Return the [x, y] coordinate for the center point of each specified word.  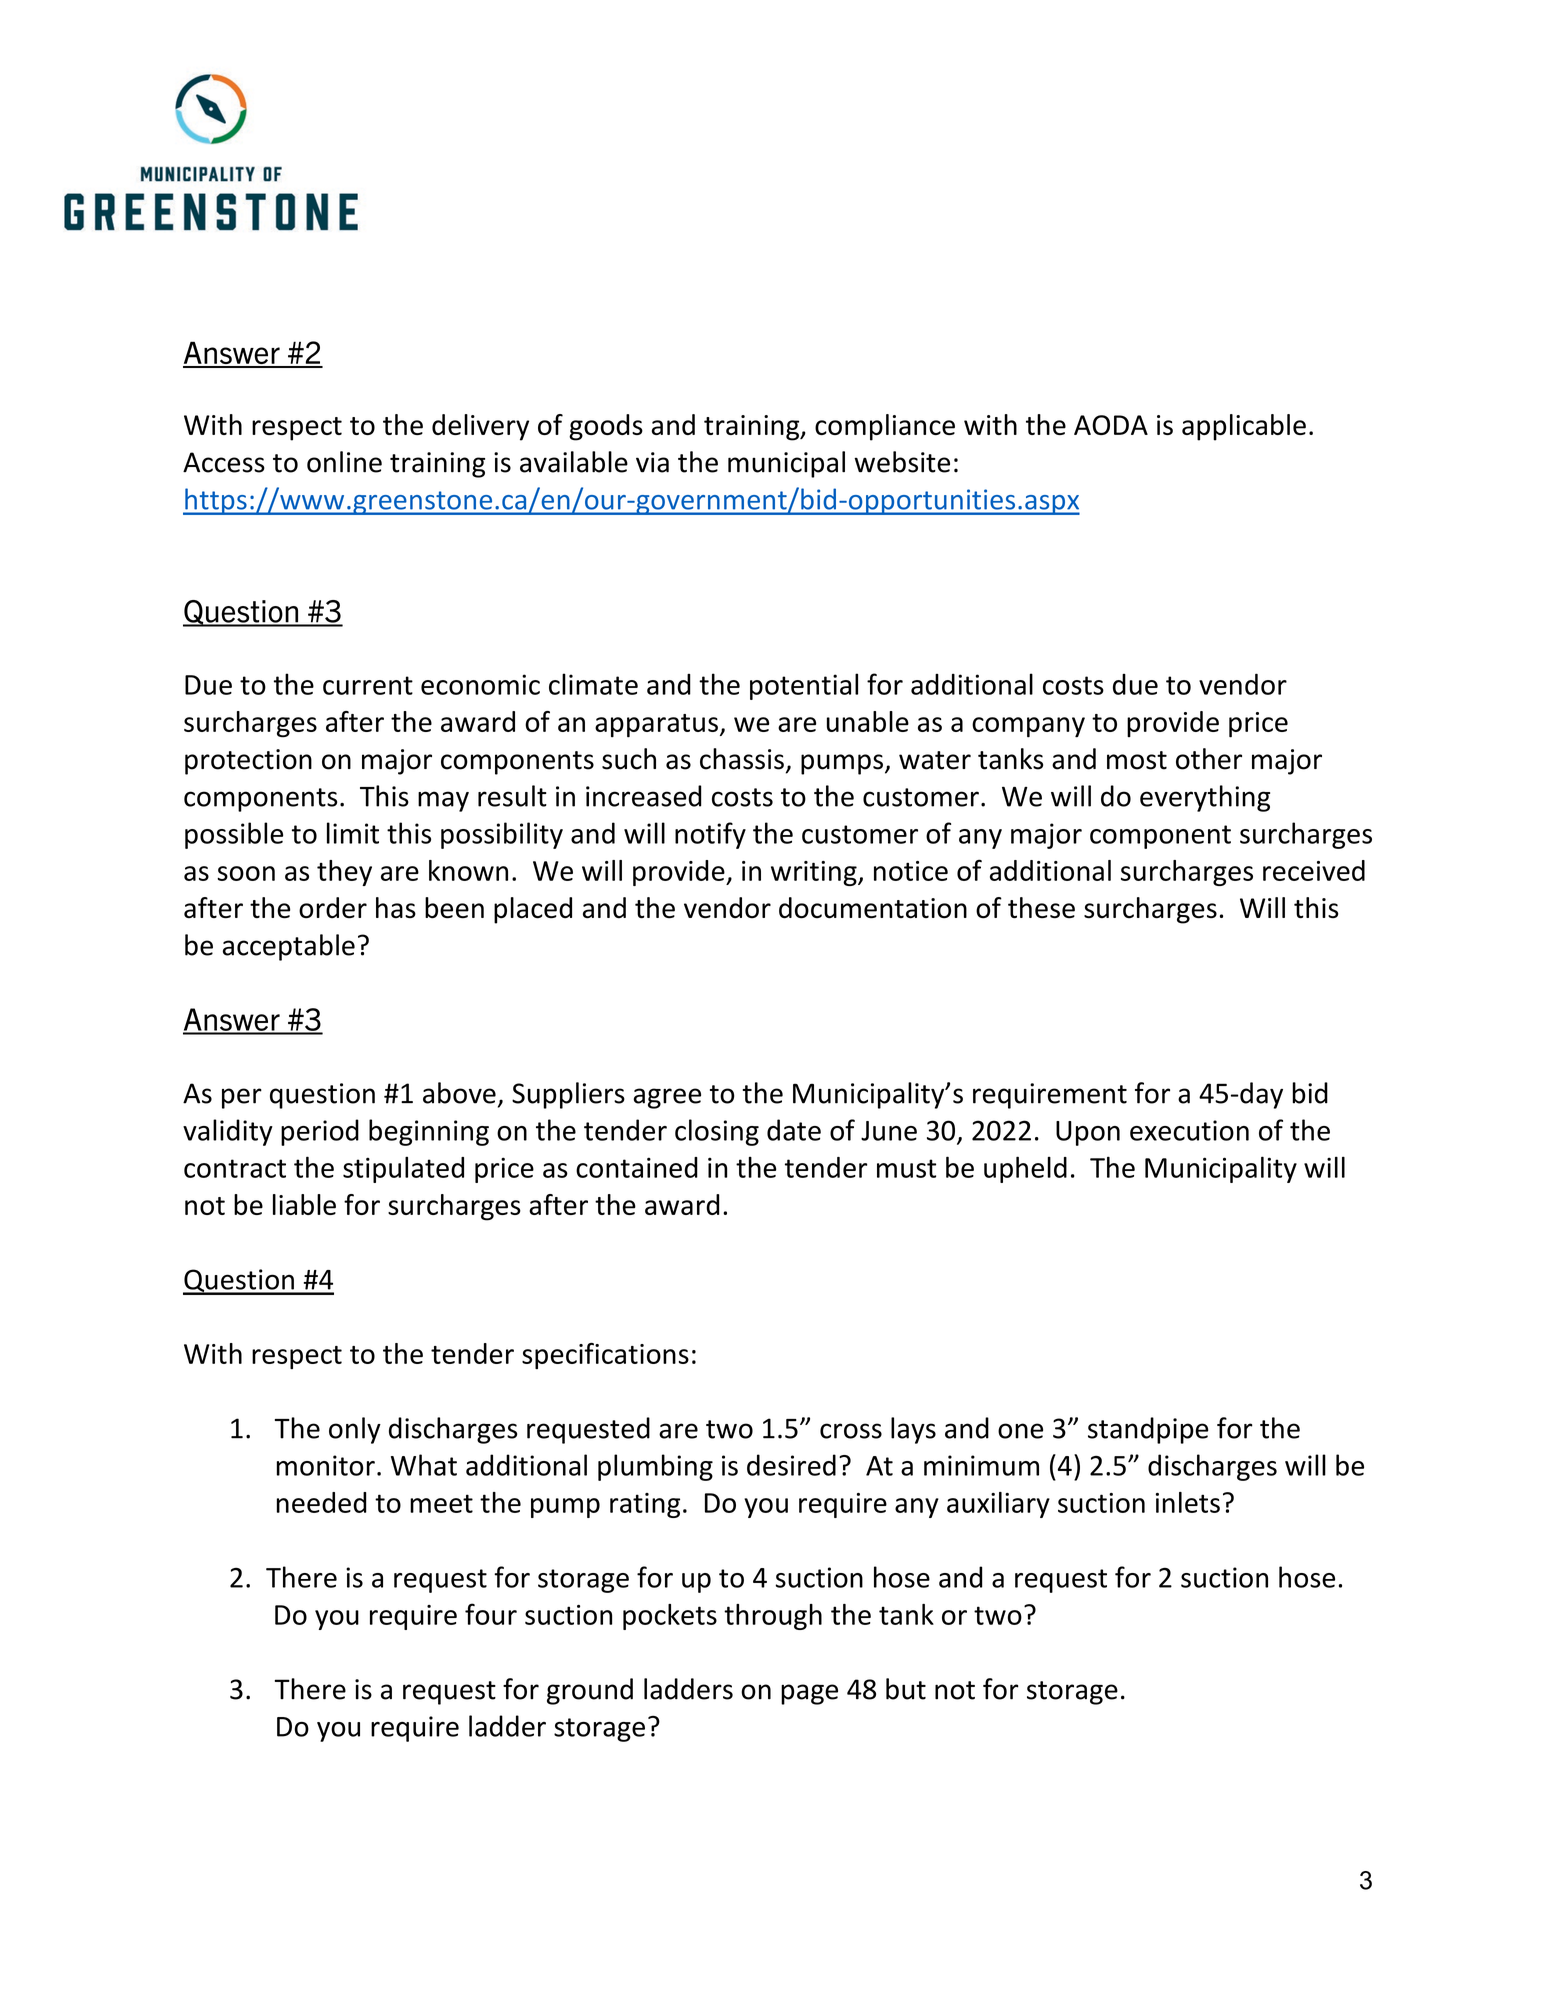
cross [851, 1431]
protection [248, 762]
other [1209, 759]
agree [667, 1098]
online [344, 462]
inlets [1188, 1502]
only [355, 1430]
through [773, 1617]
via [652, 462]
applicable [1244, 427]
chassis [742, 759]
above [459, 1093]
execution [1189, 1130]
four [491, 1614]
